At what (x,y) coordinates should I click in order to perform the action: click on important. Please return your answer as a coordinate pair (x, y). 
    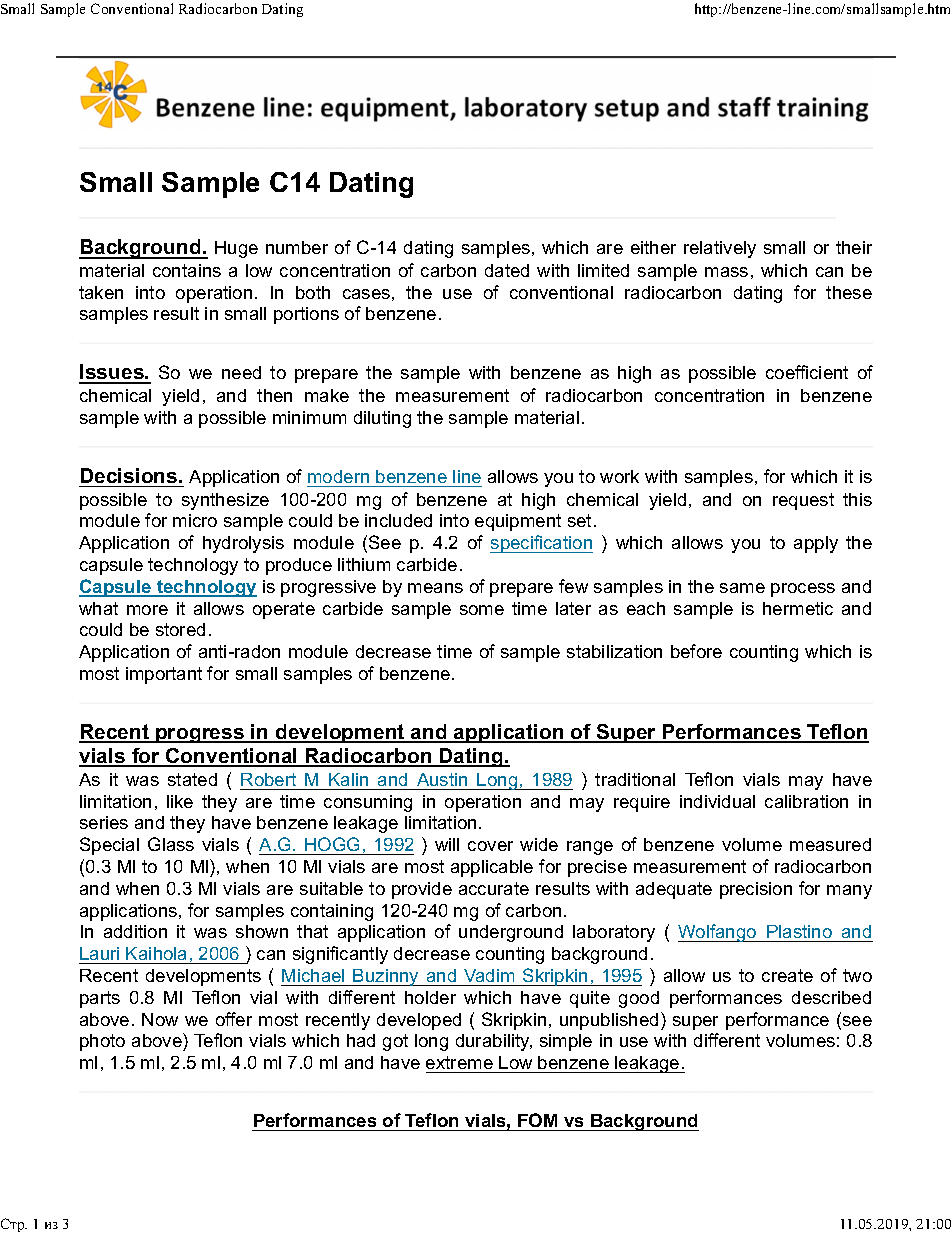
    Looking at the image, I should click on (164, 675).
